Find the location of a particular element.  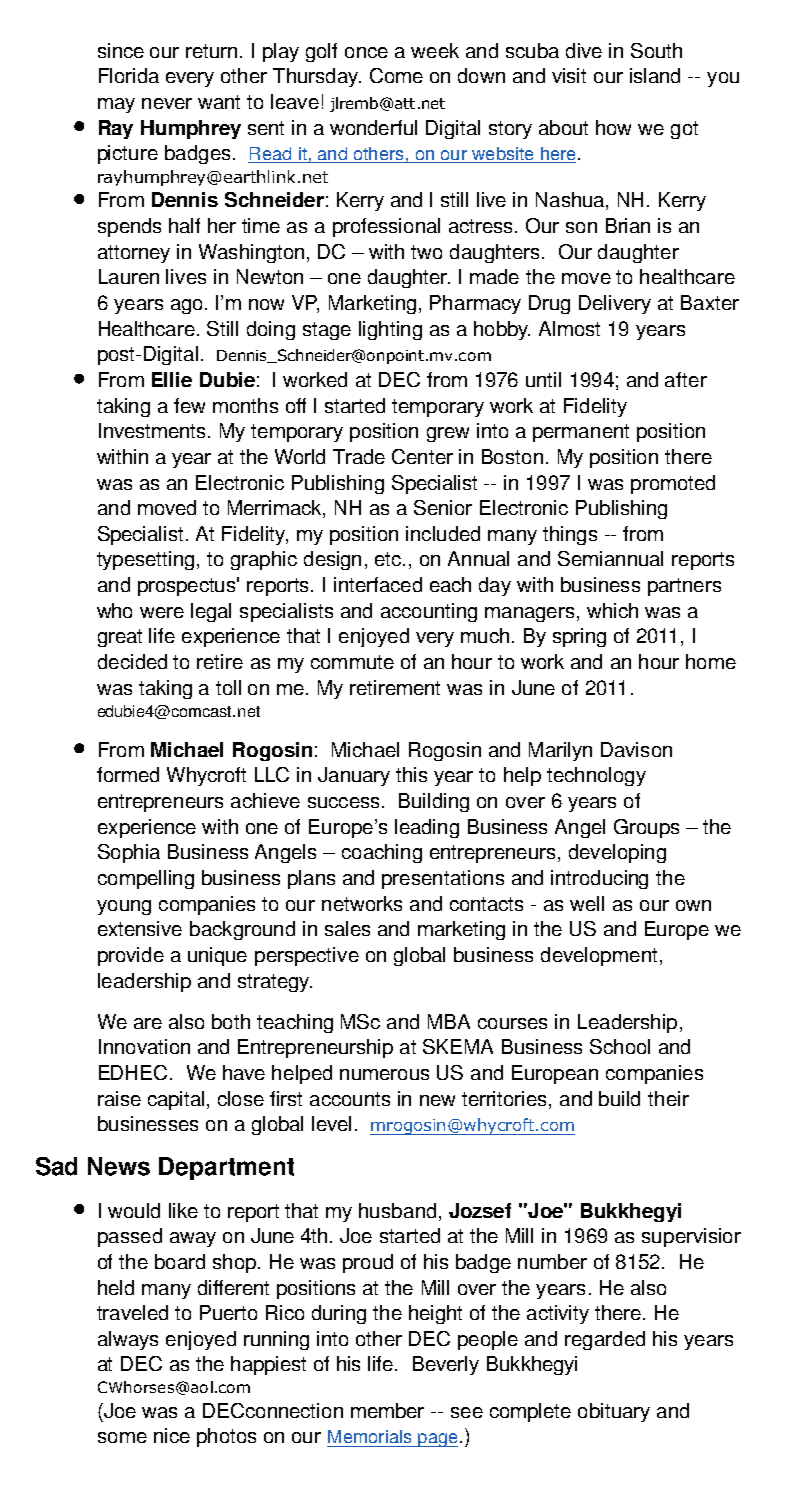

their is located at coordinates (668, 1098).
